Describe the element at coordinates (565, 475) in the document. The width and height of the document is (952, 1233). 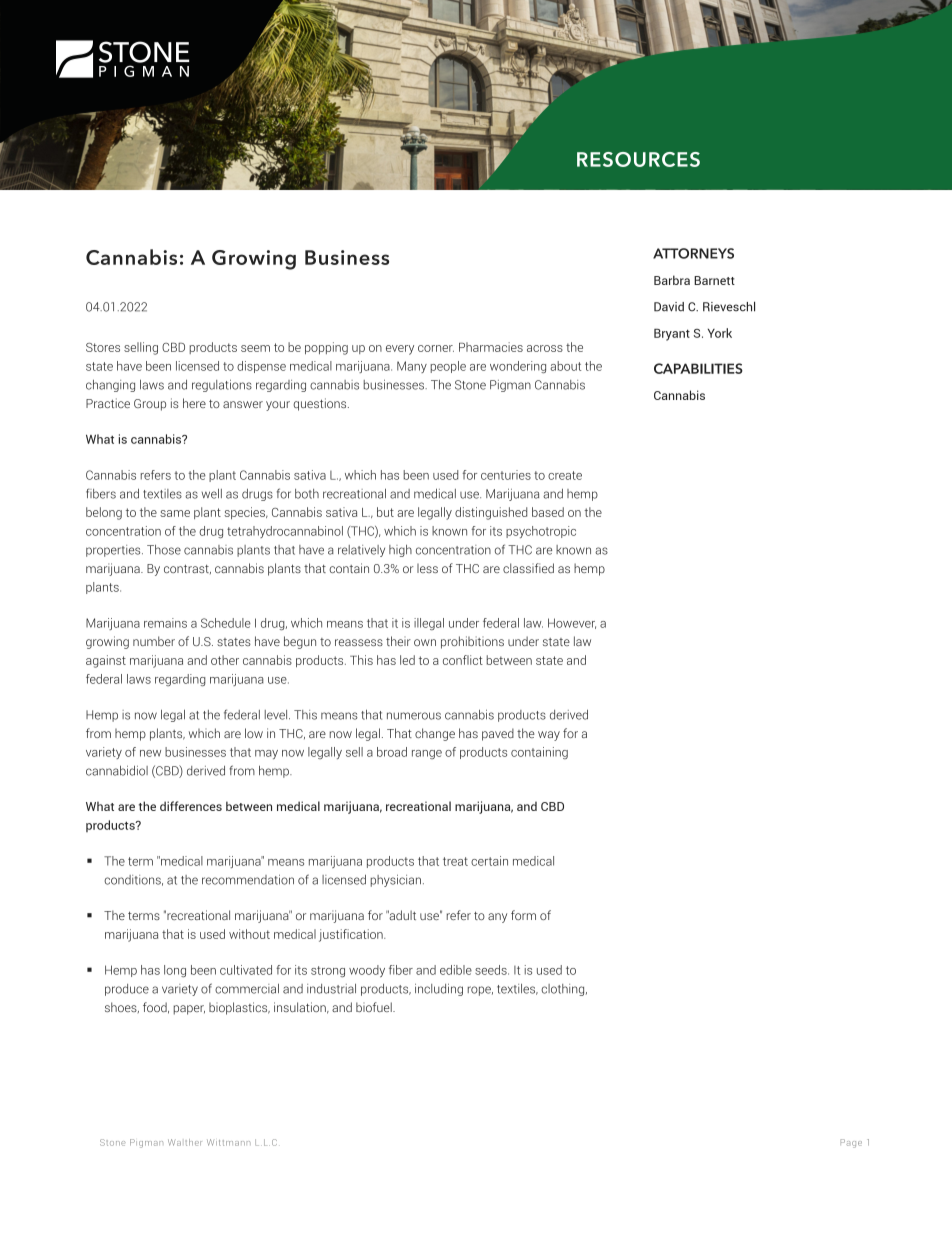
I see `create` at that location.
